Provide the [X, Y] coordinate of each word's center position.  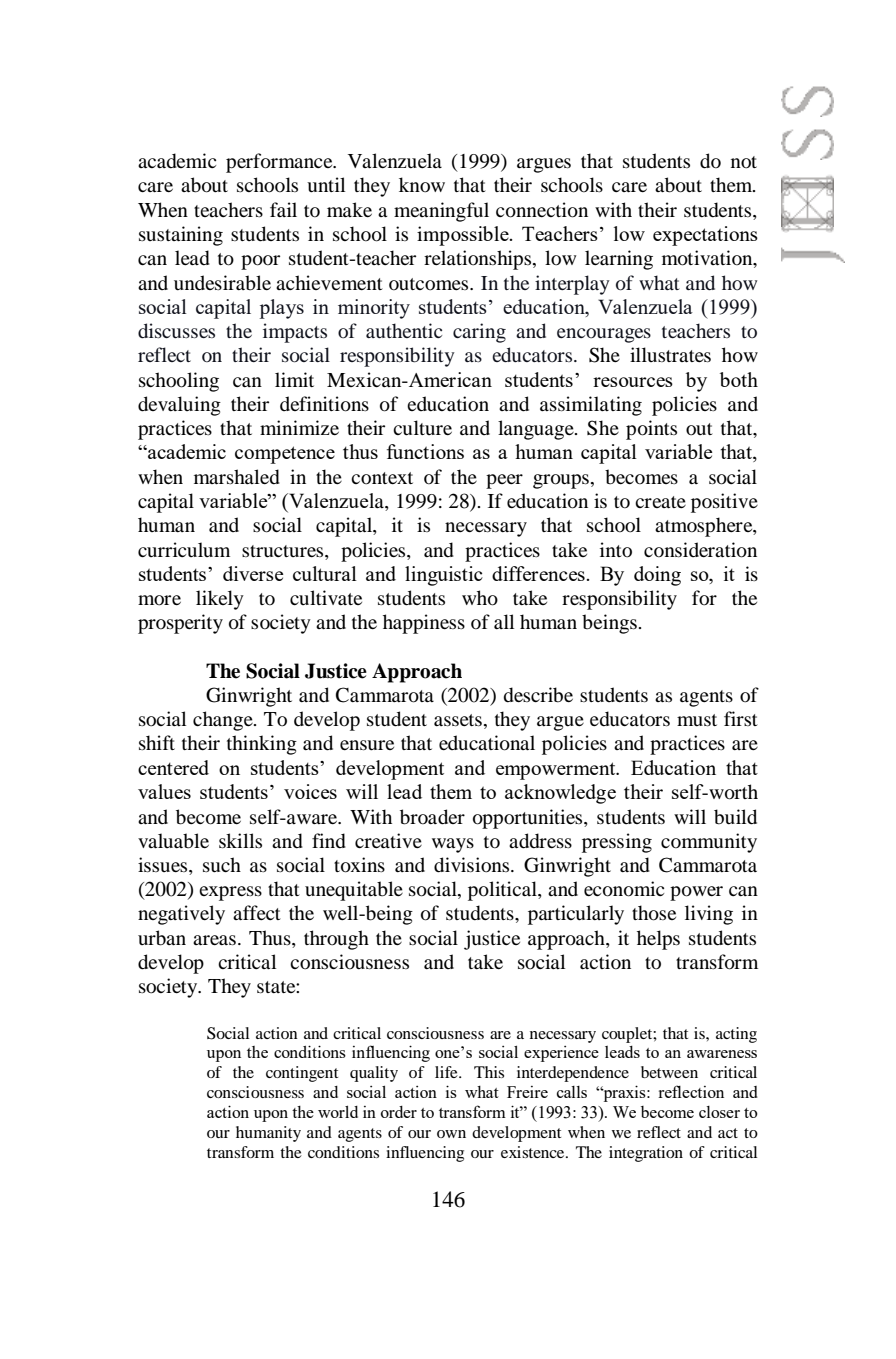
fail [283, 209]
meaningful [441, 212]
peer [504, 481]
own [451, 1134]
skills [240, 840]
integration [646, 1154]
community [709, 843]
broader [432, 817]
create [660, 502]
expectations [705, 236]
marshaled [237, 477]
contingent [302, 1074]
